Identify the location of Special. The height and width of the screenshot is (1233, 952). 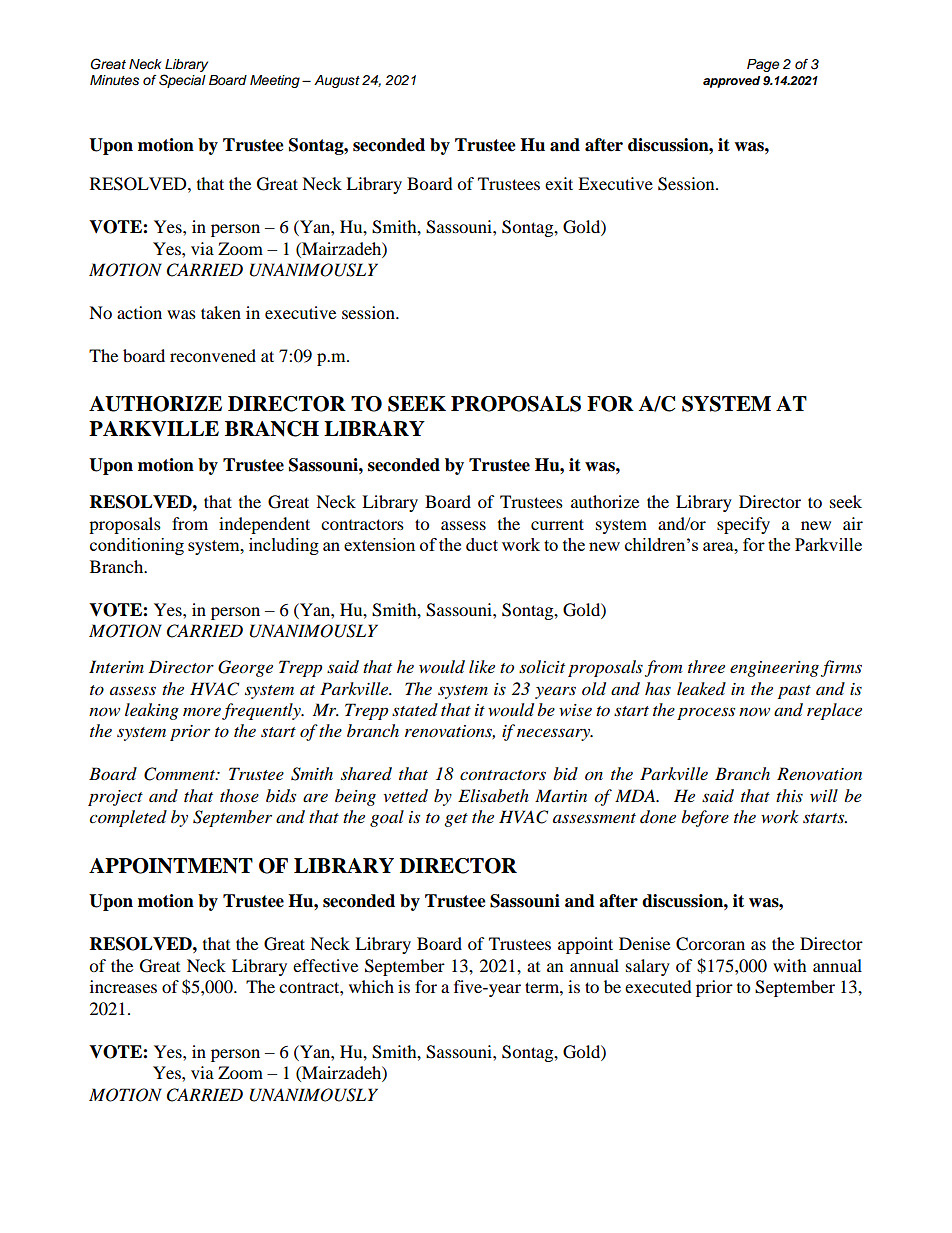
(182, 81).
